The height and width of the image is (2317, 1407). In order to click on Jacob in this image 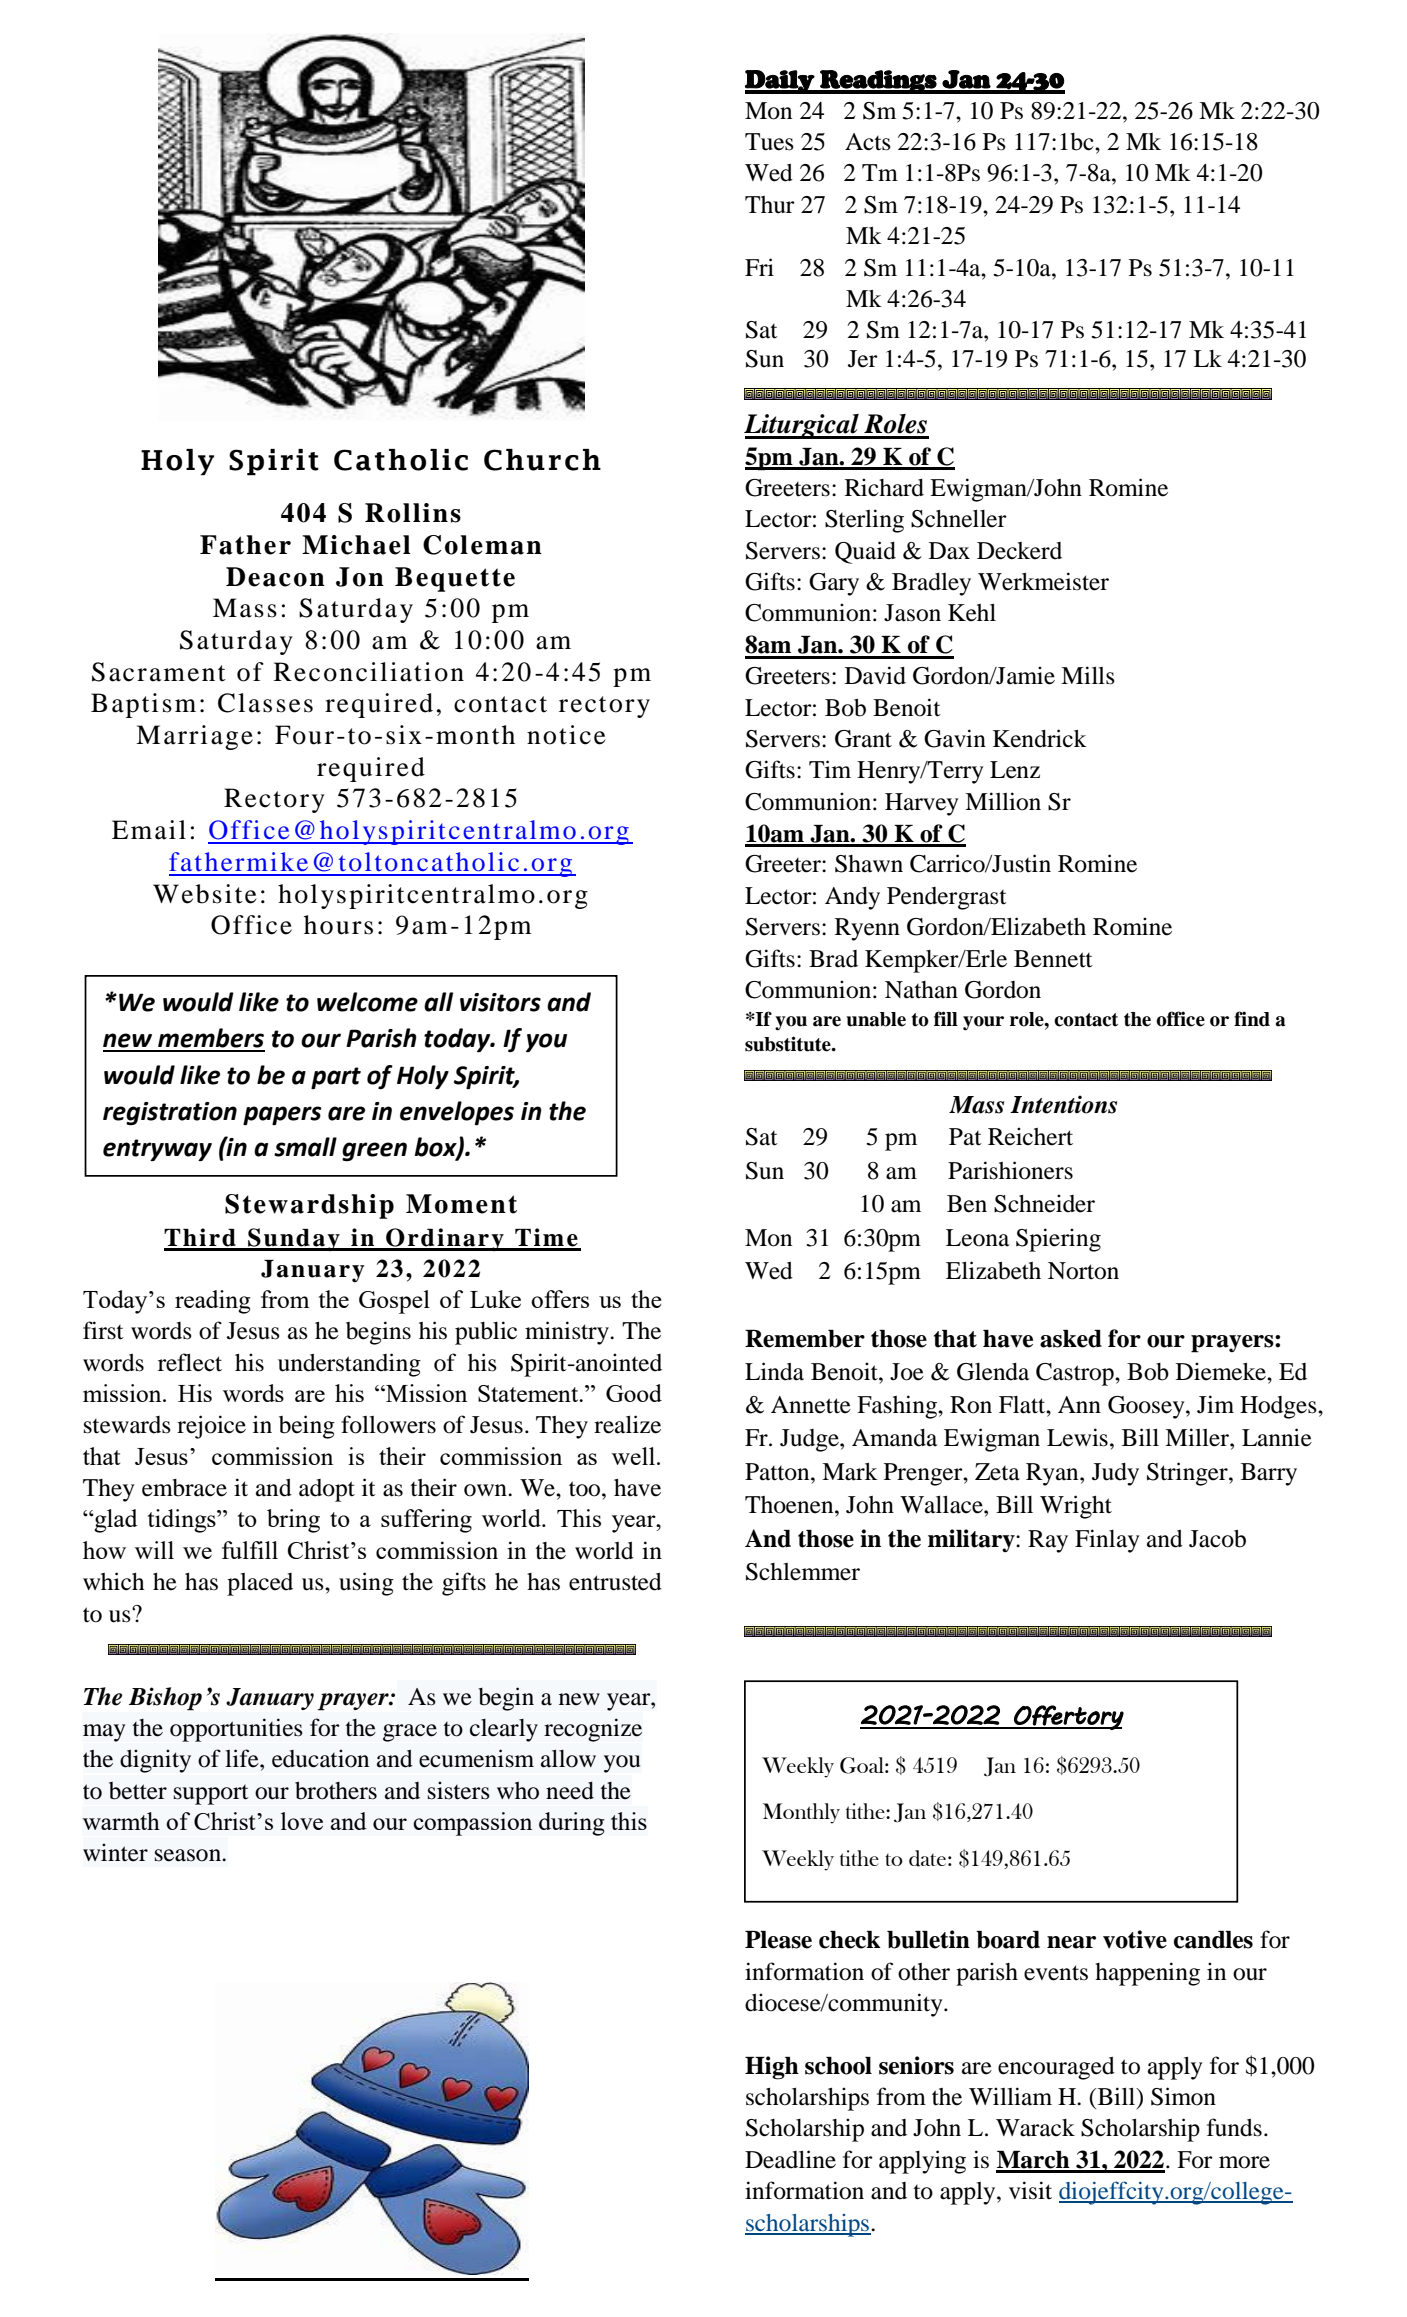, I will do `click(1217, 1539)`.
